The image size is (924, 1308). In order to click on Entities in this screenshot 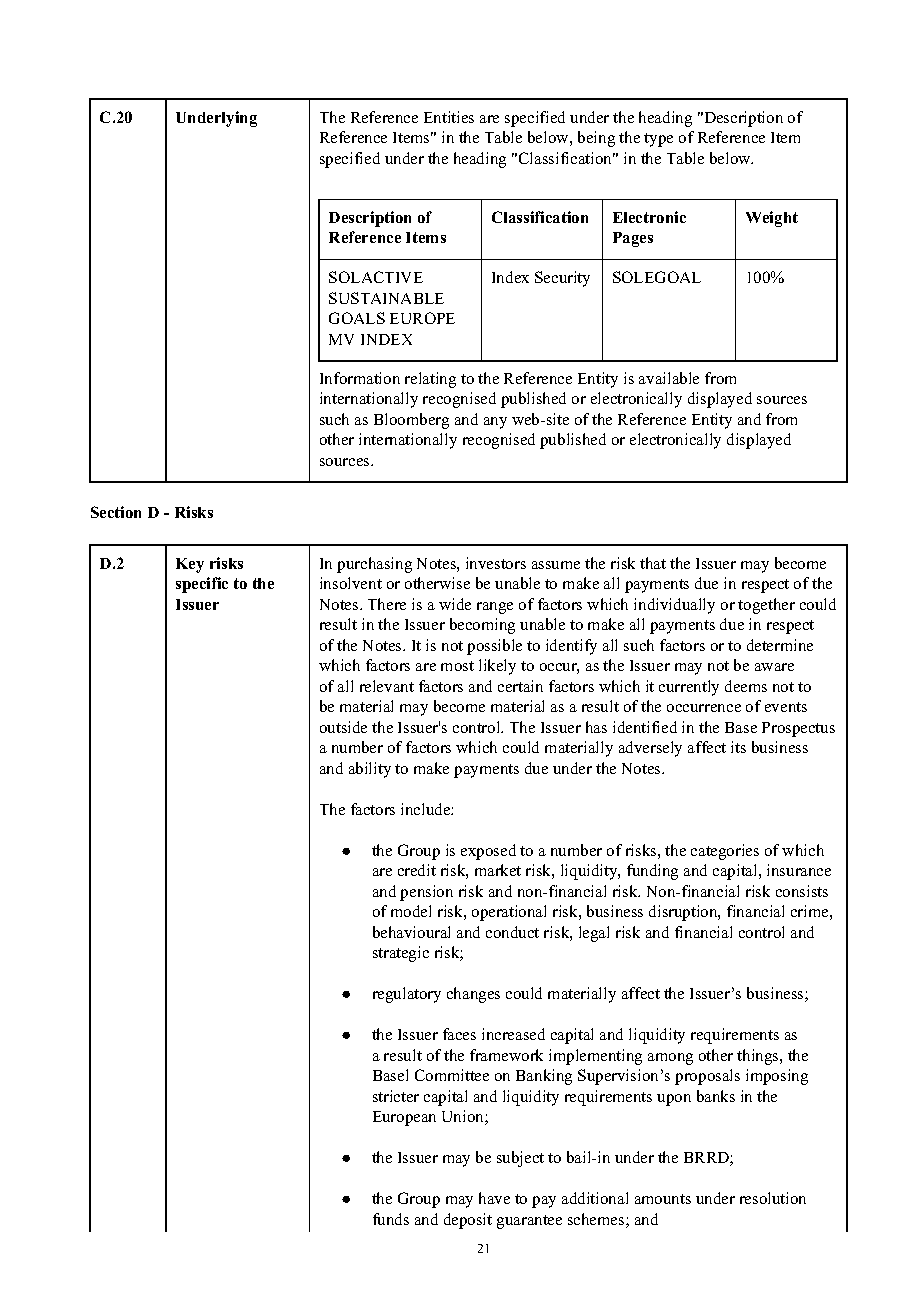, I will do `click(449, 117)`.
